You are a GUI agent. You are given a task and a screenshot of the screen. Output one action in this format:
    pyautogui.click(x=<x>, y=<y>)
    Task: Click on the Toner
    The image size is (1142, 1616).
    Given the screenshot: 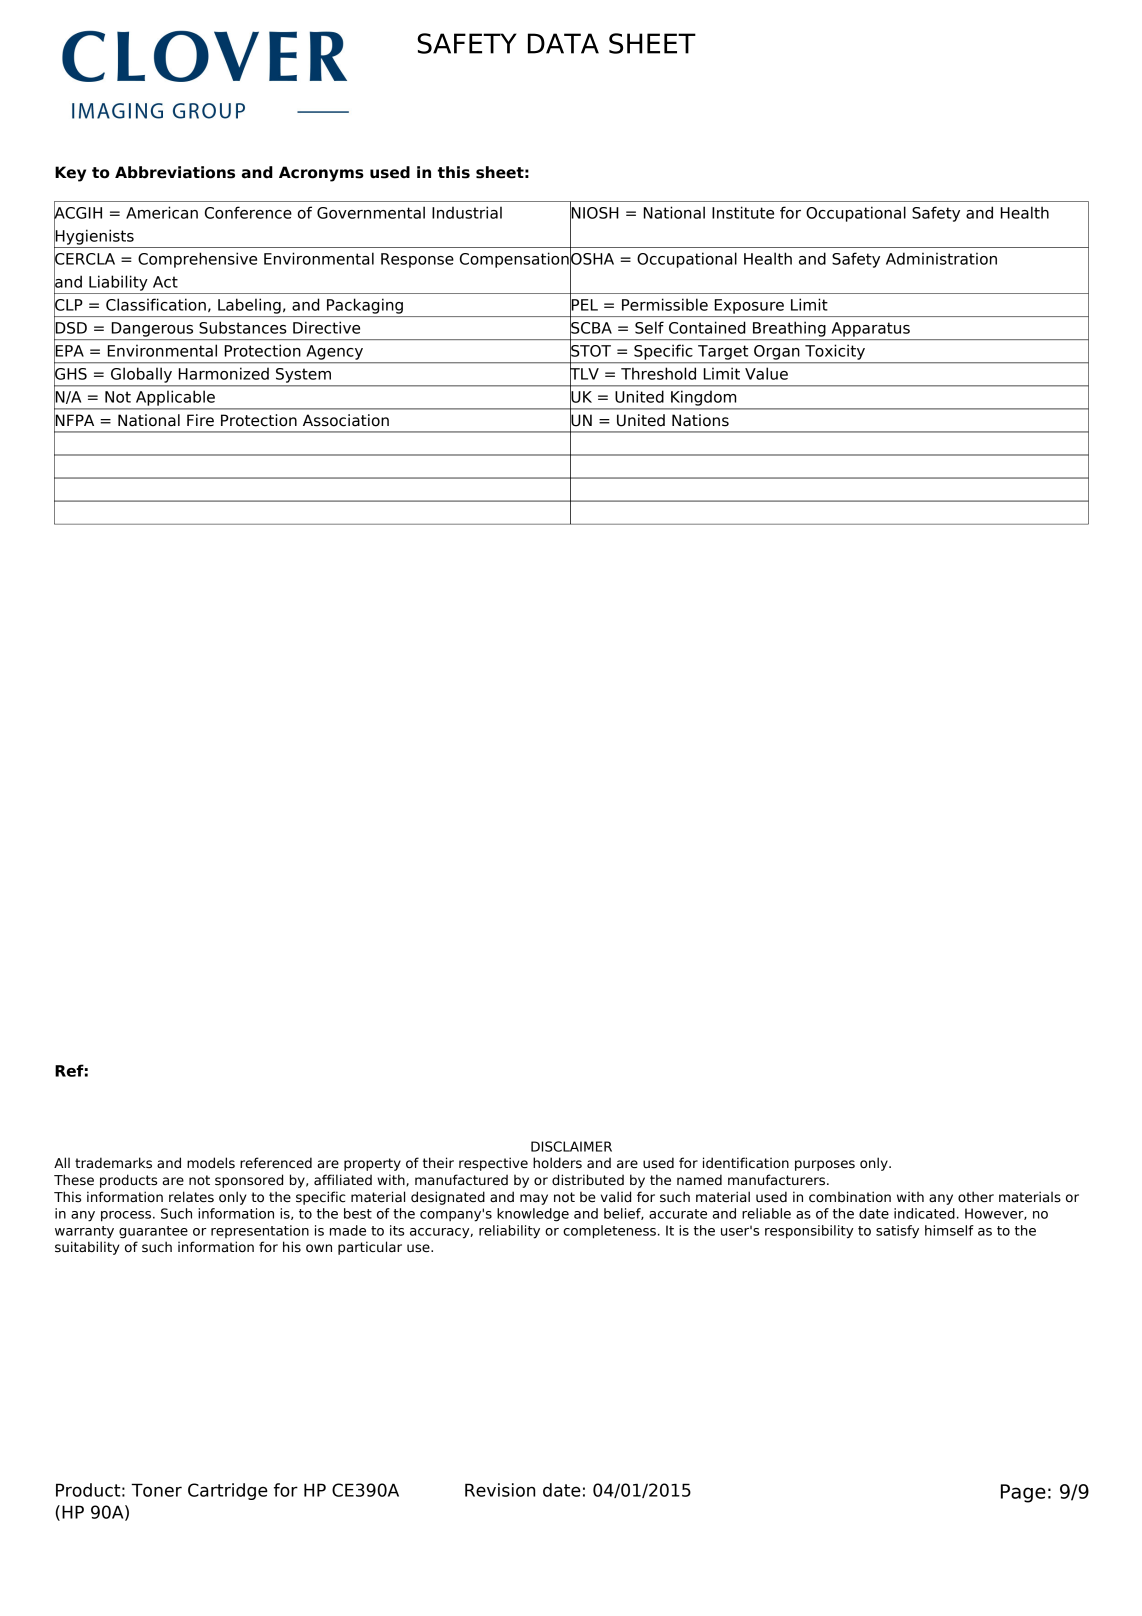 What is the action you would take?
    pyautogui.click(x=156, y=1490)
